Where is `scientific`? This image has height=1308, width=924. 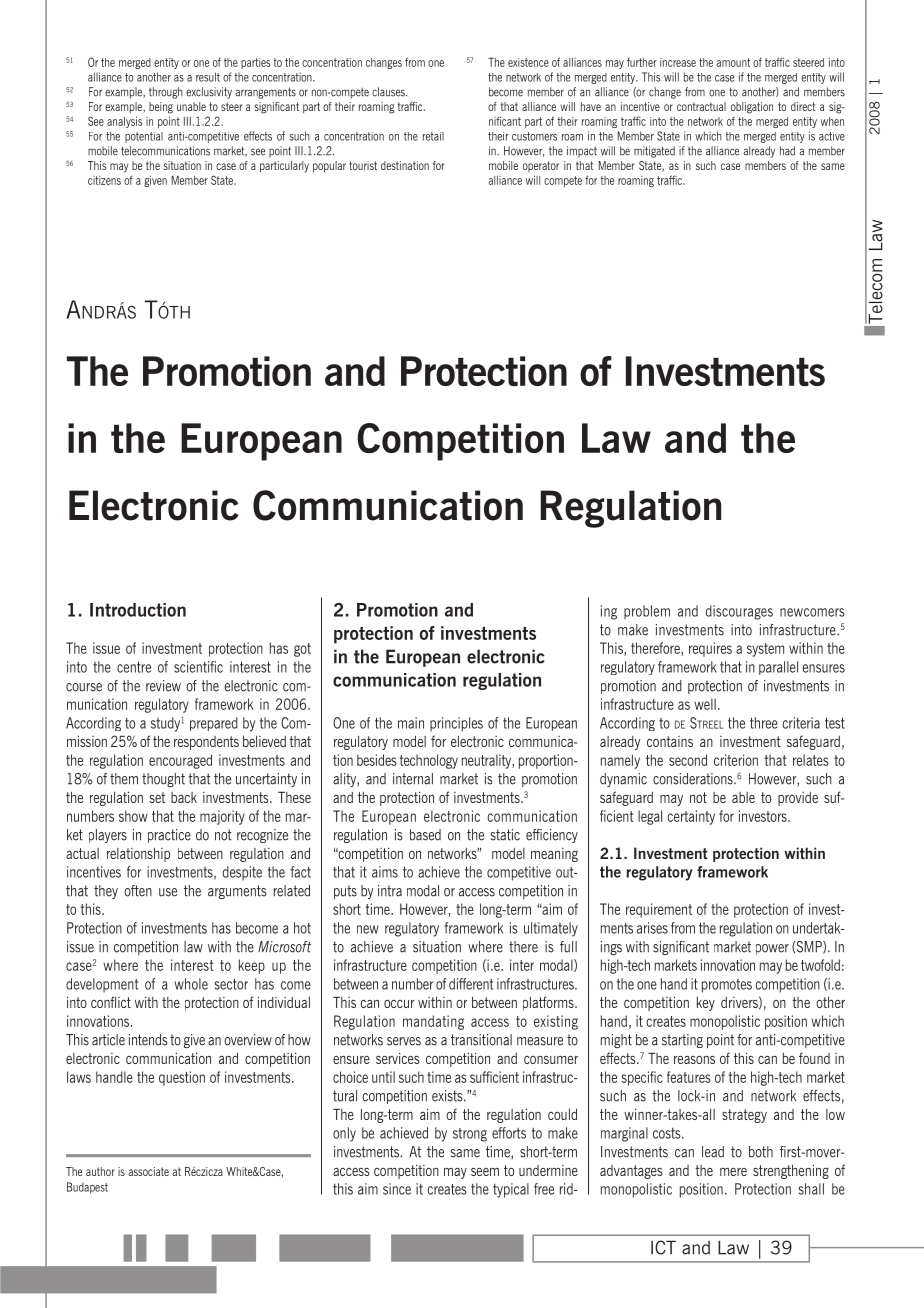 scientific is located at coordinates (198, 667).
